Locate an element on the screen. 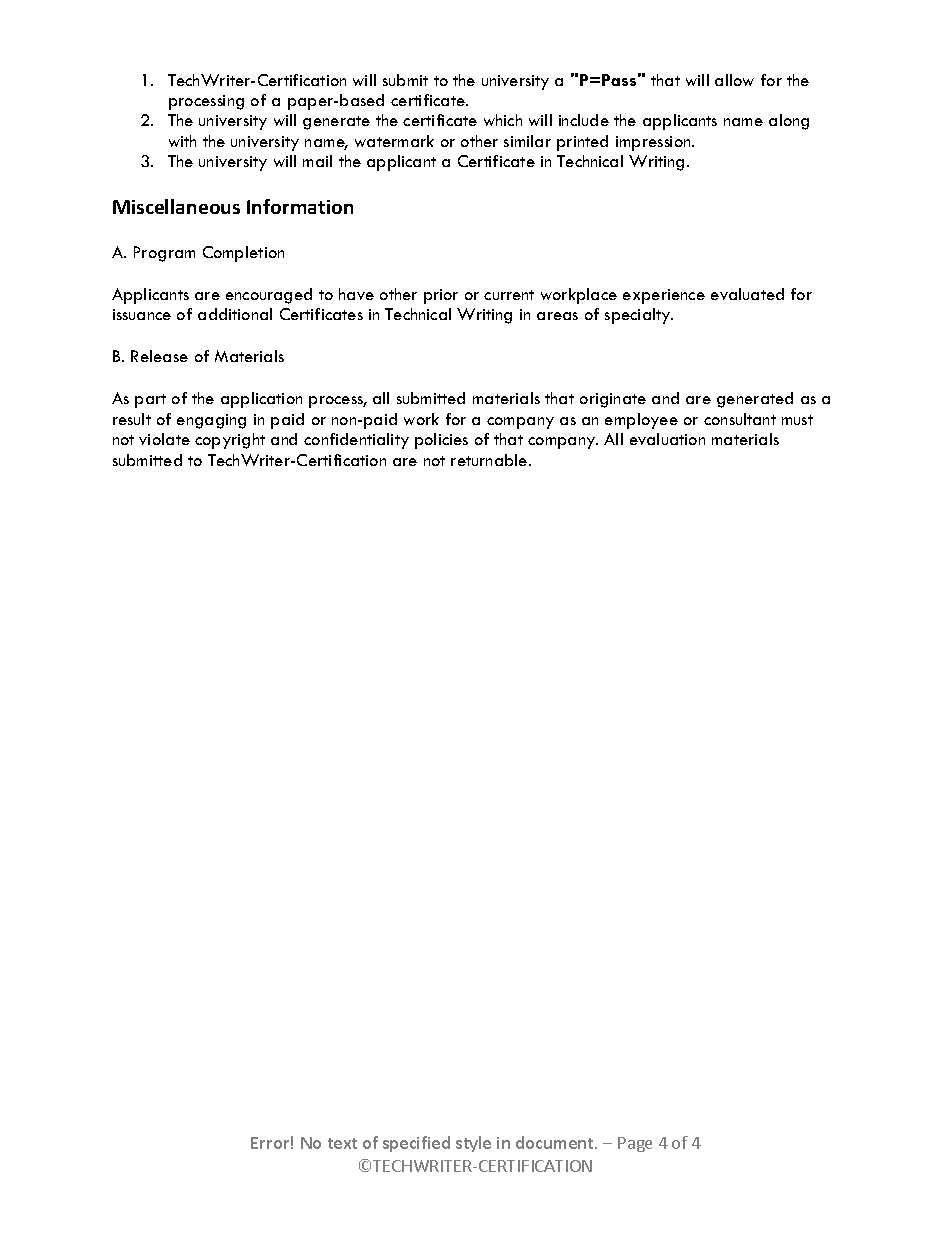 The height and width of the screenshot is (1233, 952). policies is located at coordinates (441, 441).
